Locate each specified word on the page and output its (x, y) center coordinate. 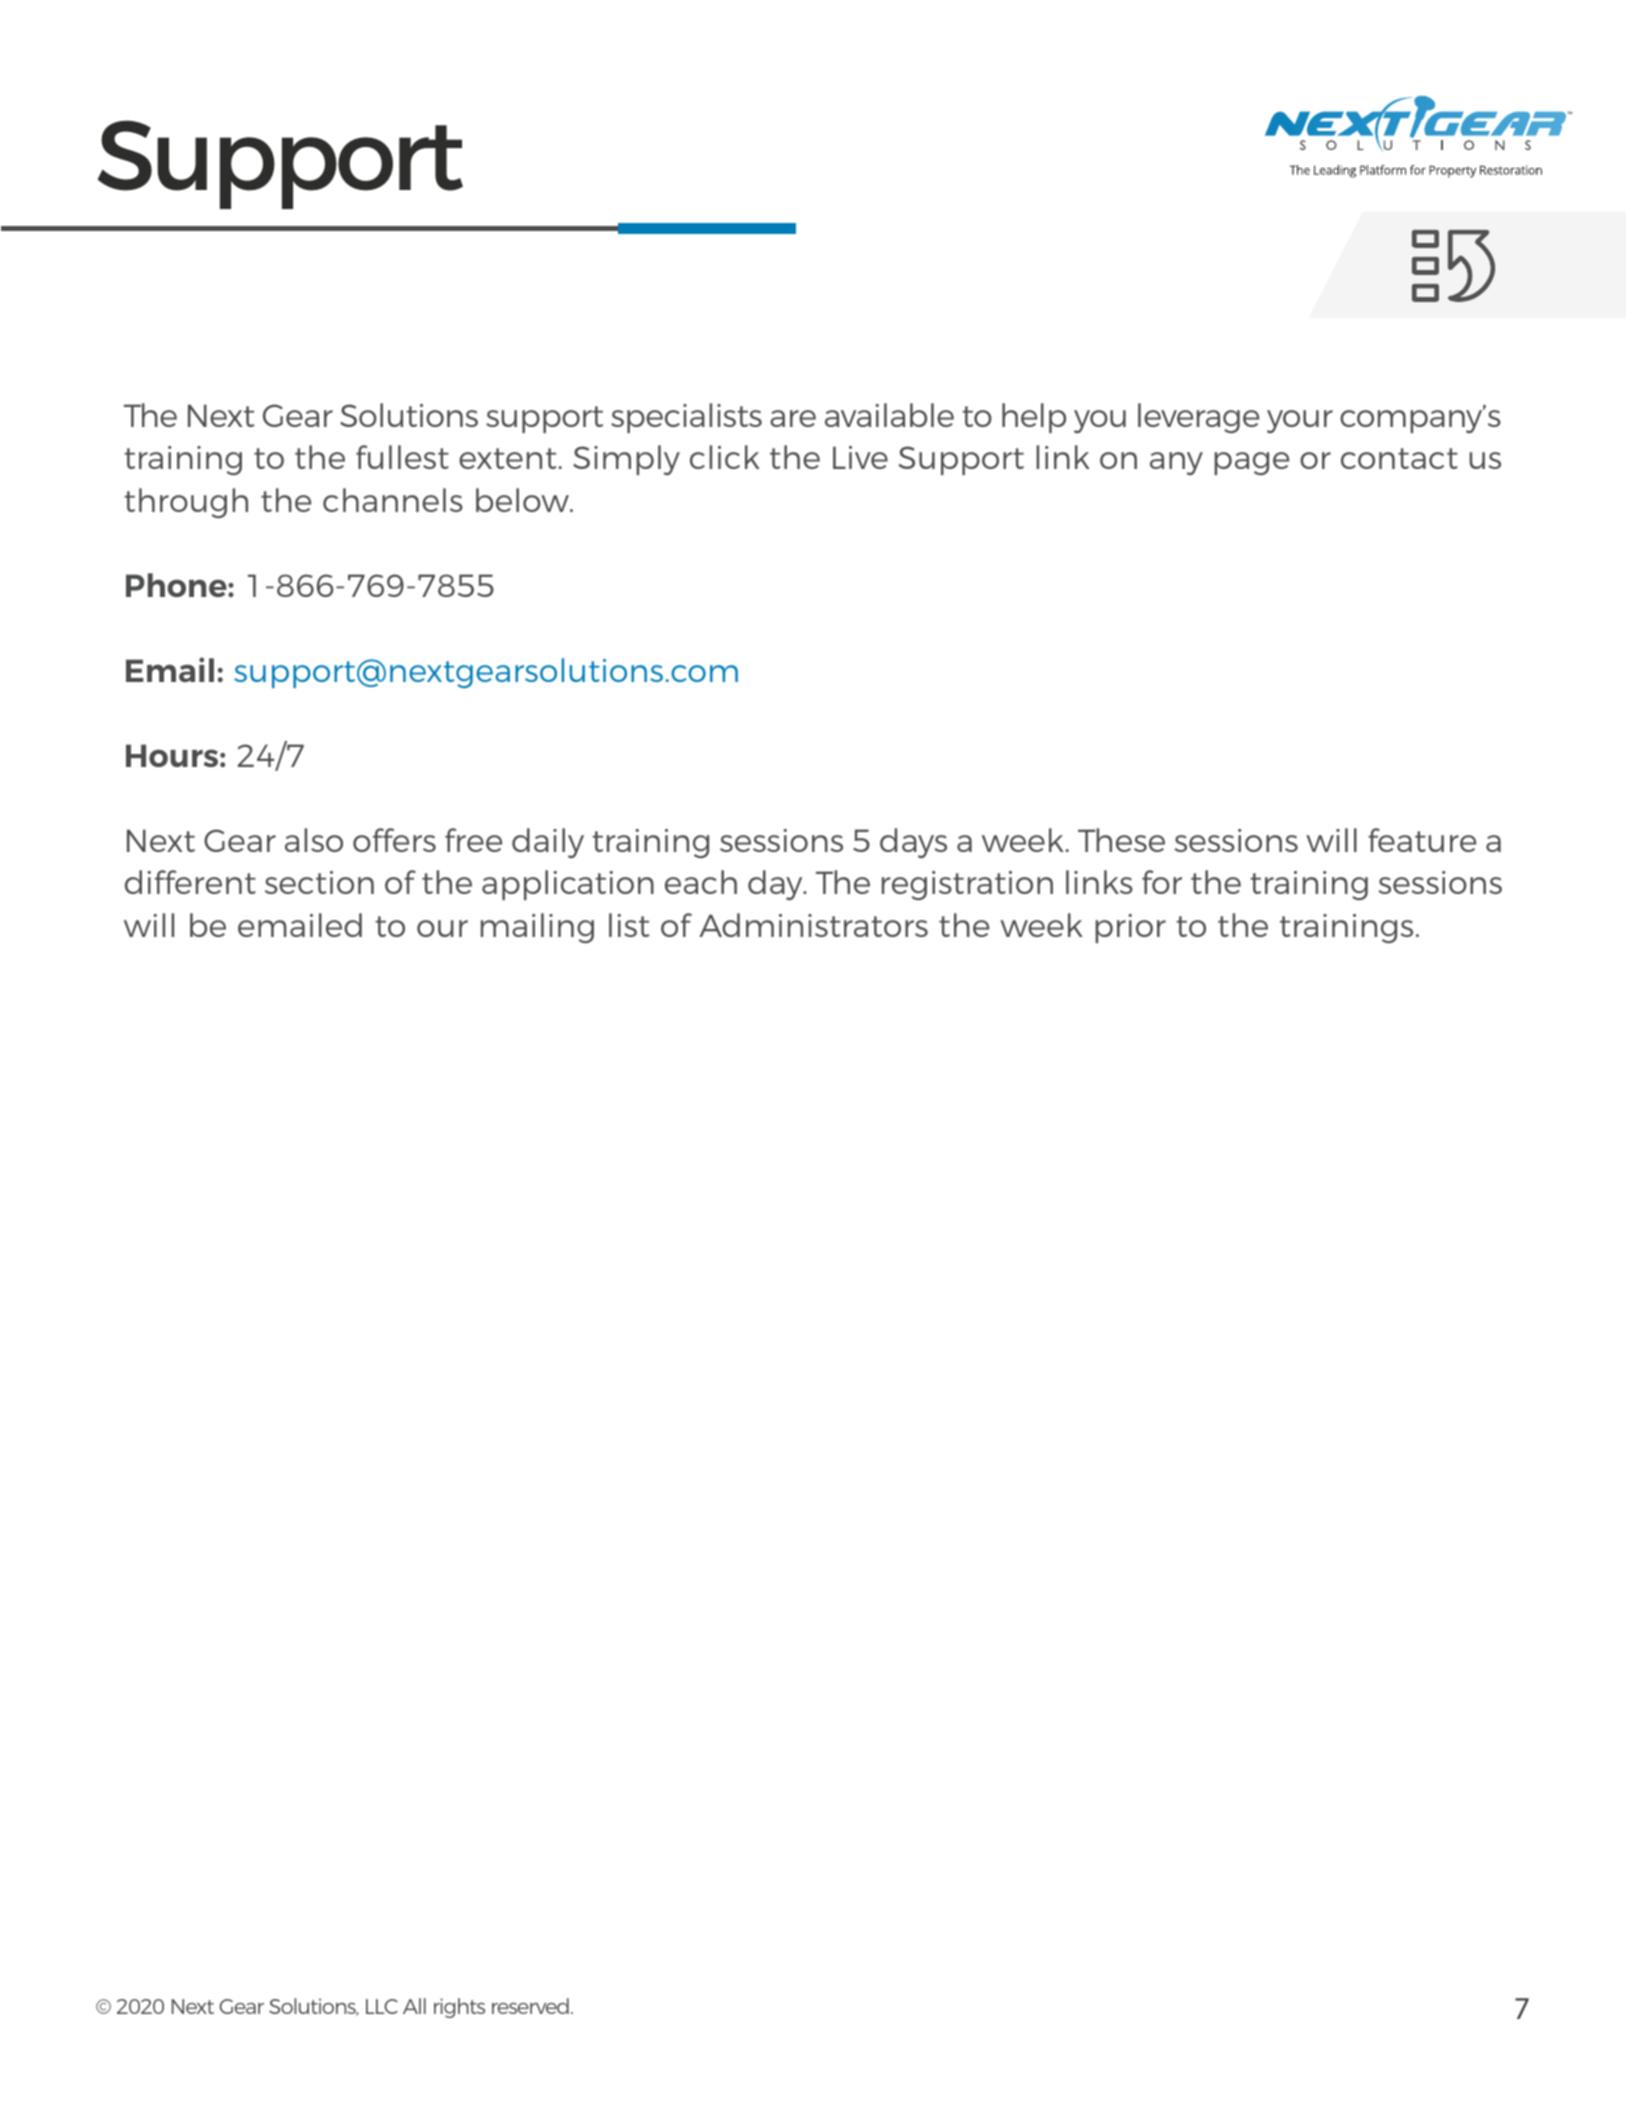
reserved (530, 2006)
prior (1130, 928)
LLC (382, 2006)
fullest (402, 457)
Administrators (813, 925)
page (1251, 463)
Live (860, 457)
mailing (537, 928)
